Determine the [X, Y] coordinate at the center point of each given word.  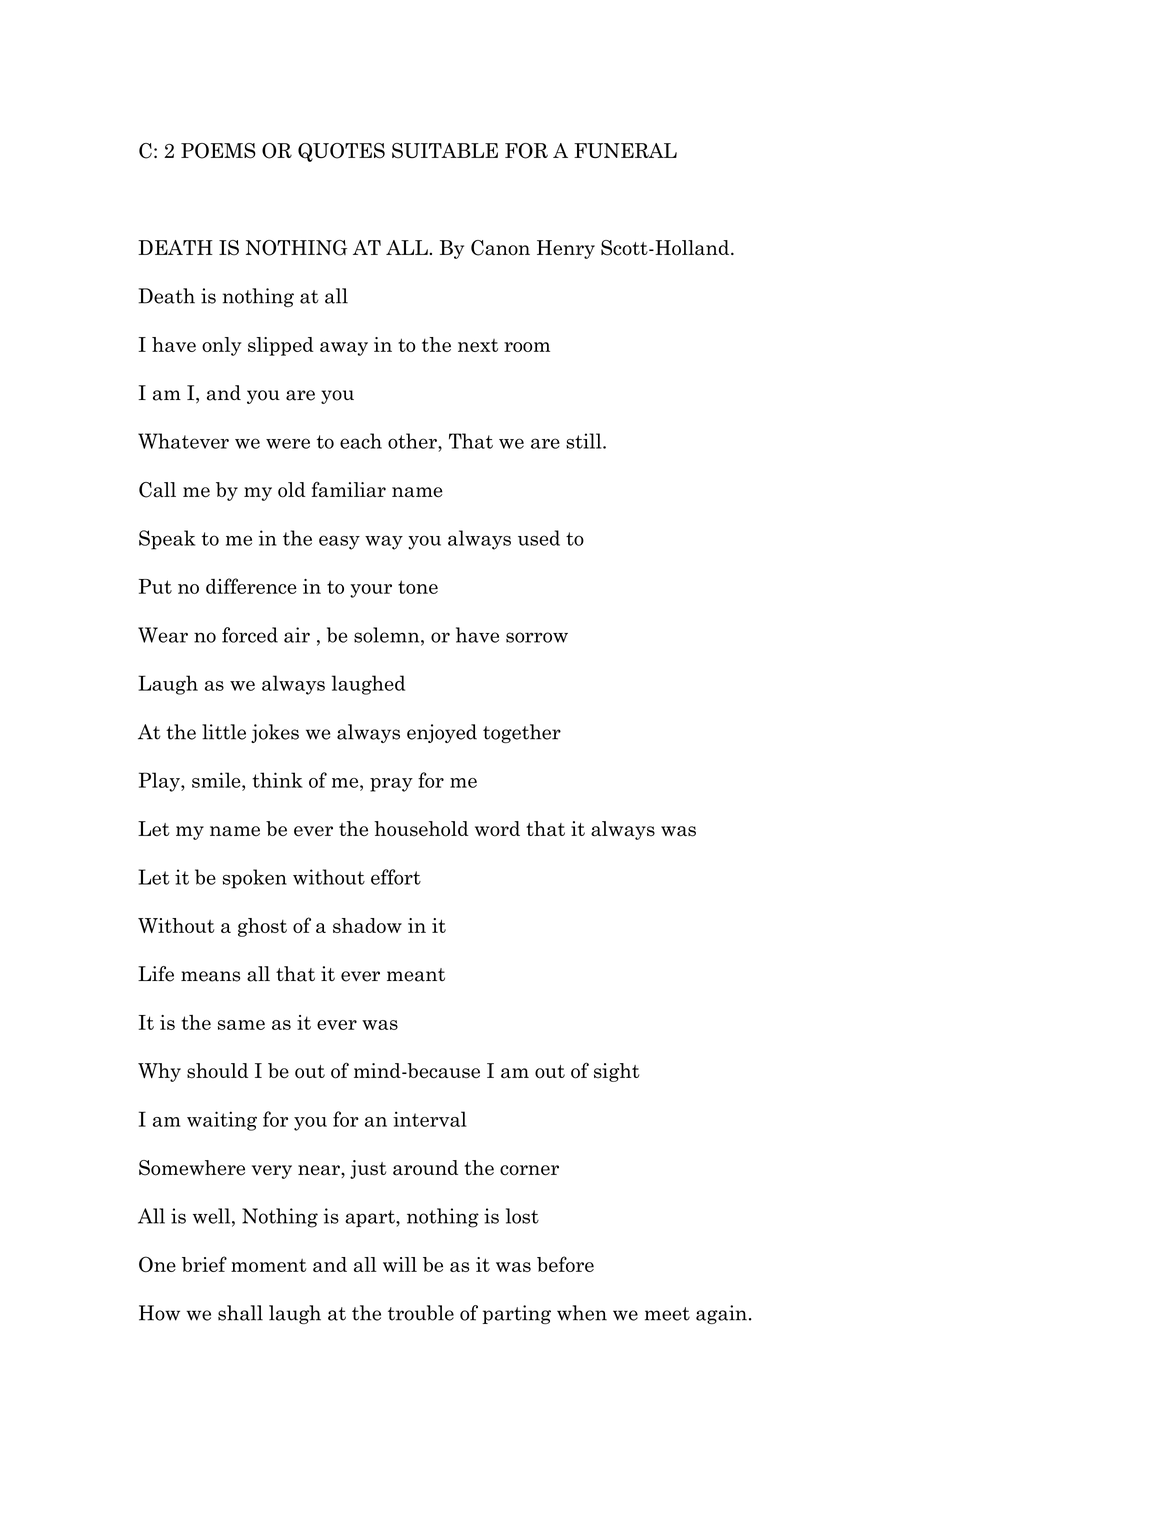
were [288, 443]
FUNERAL [625, 151]
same [241, 1025]
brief [204, 1264]
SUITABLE [445, 151]
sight [616, 1072]
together [522, 733]
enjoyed [442, 733]
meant [416, 975]
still [585, 441]
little [224, 732]
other [413, 441]
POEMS [218, 151]
